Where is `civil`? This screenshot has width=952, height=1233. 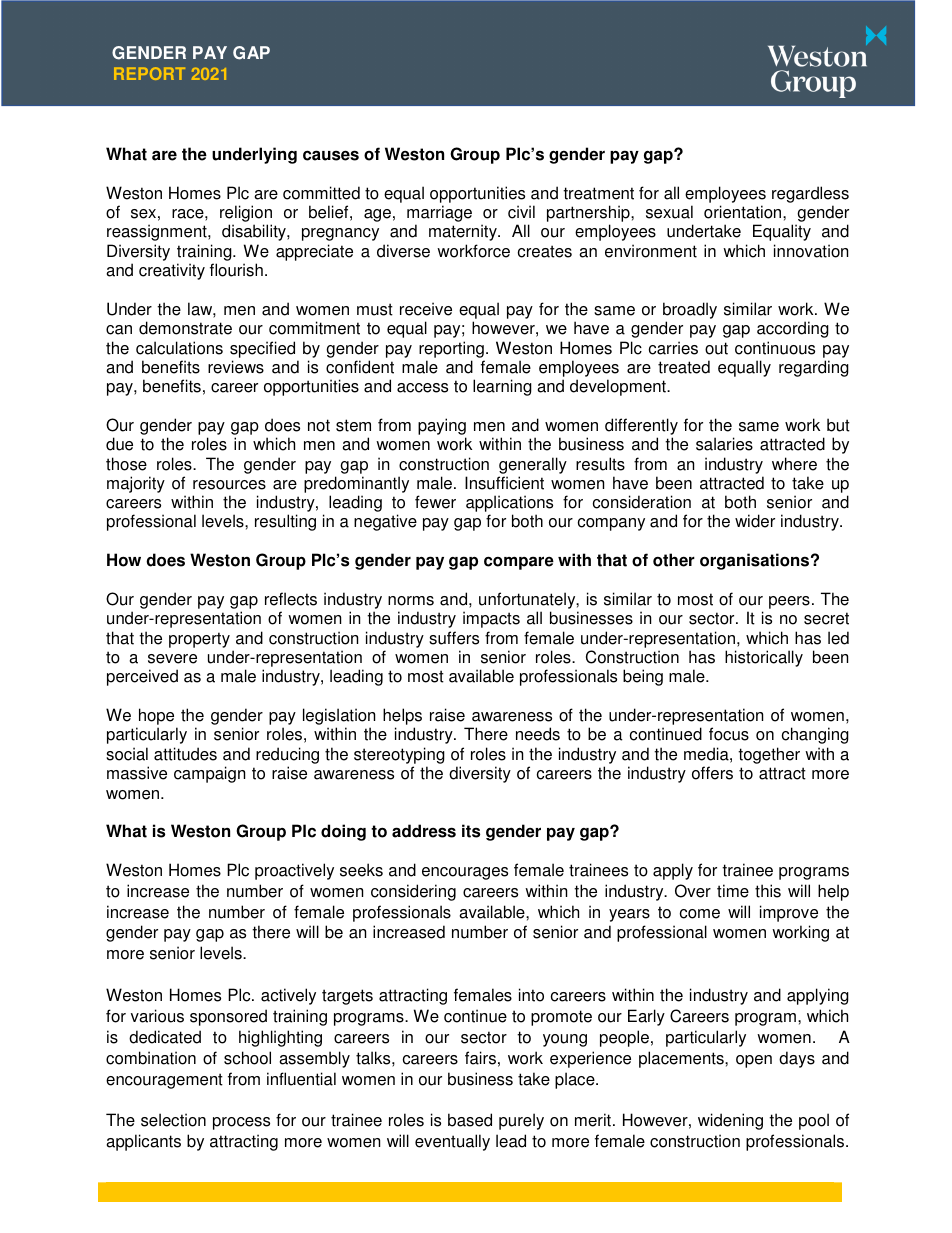
civil is located at coordinates (521, 212).
